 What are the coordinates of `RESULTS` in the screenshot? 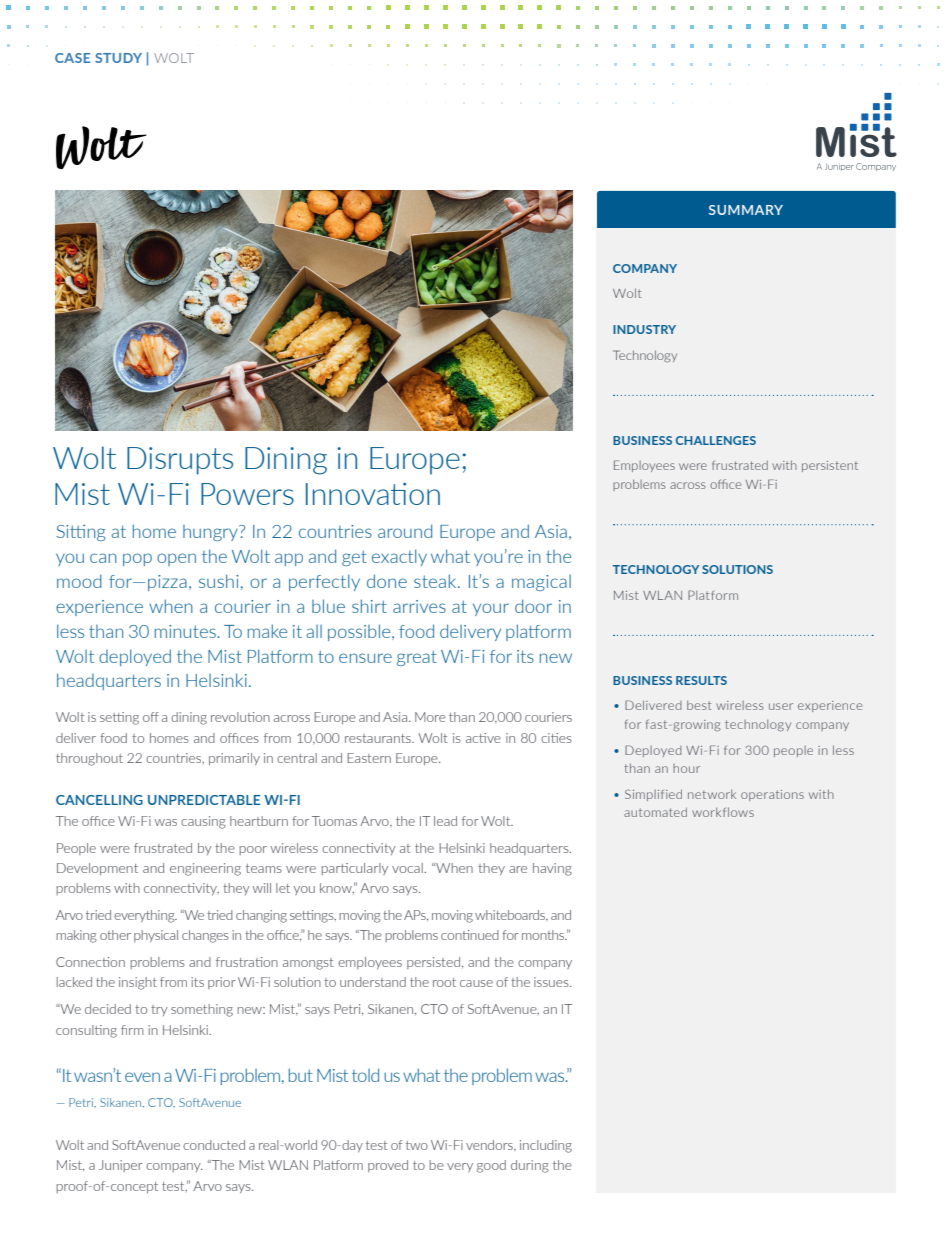 It's located at (701, 680).
